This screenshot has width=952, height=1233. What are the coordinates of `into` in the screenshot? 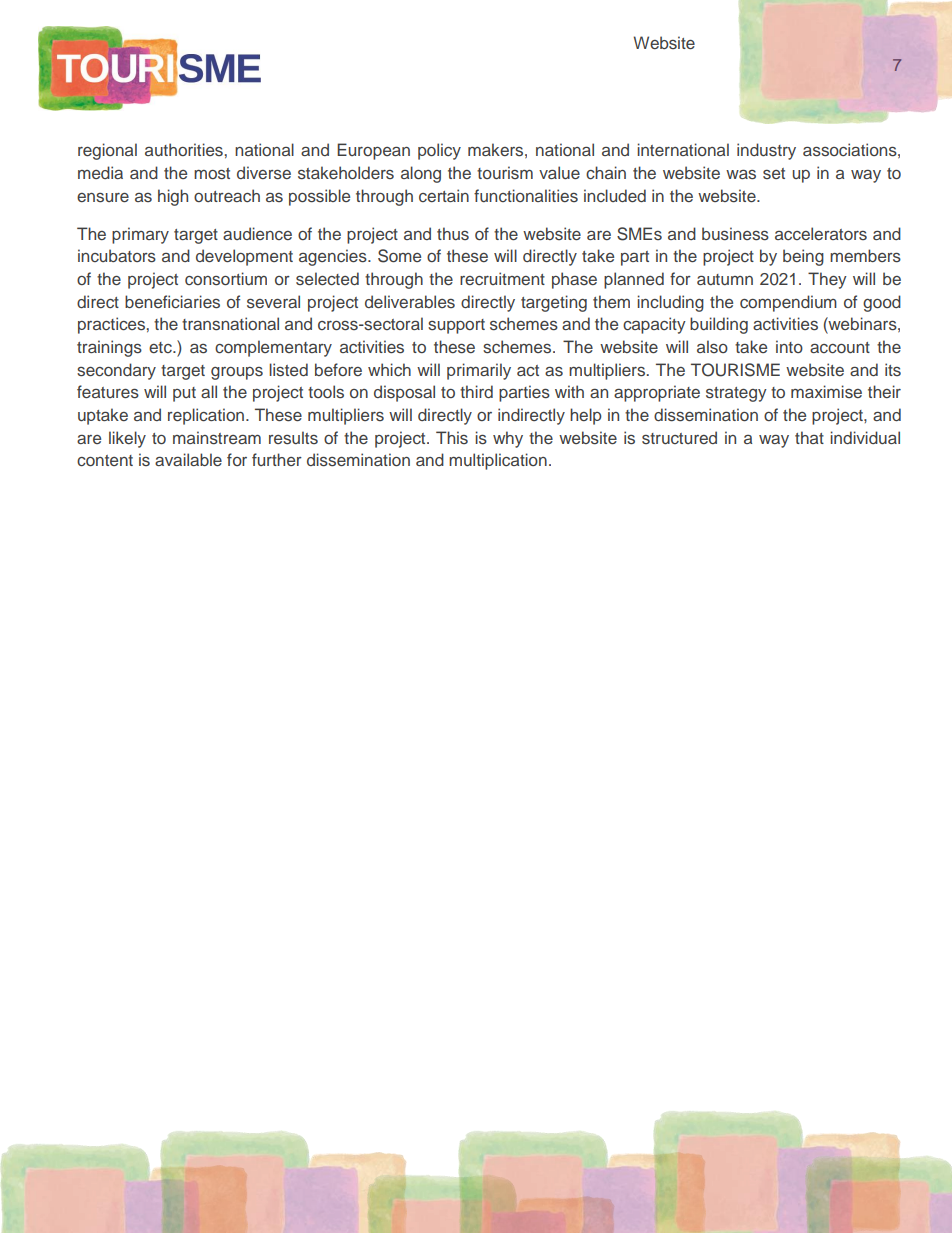 It's located at (789, 346).
